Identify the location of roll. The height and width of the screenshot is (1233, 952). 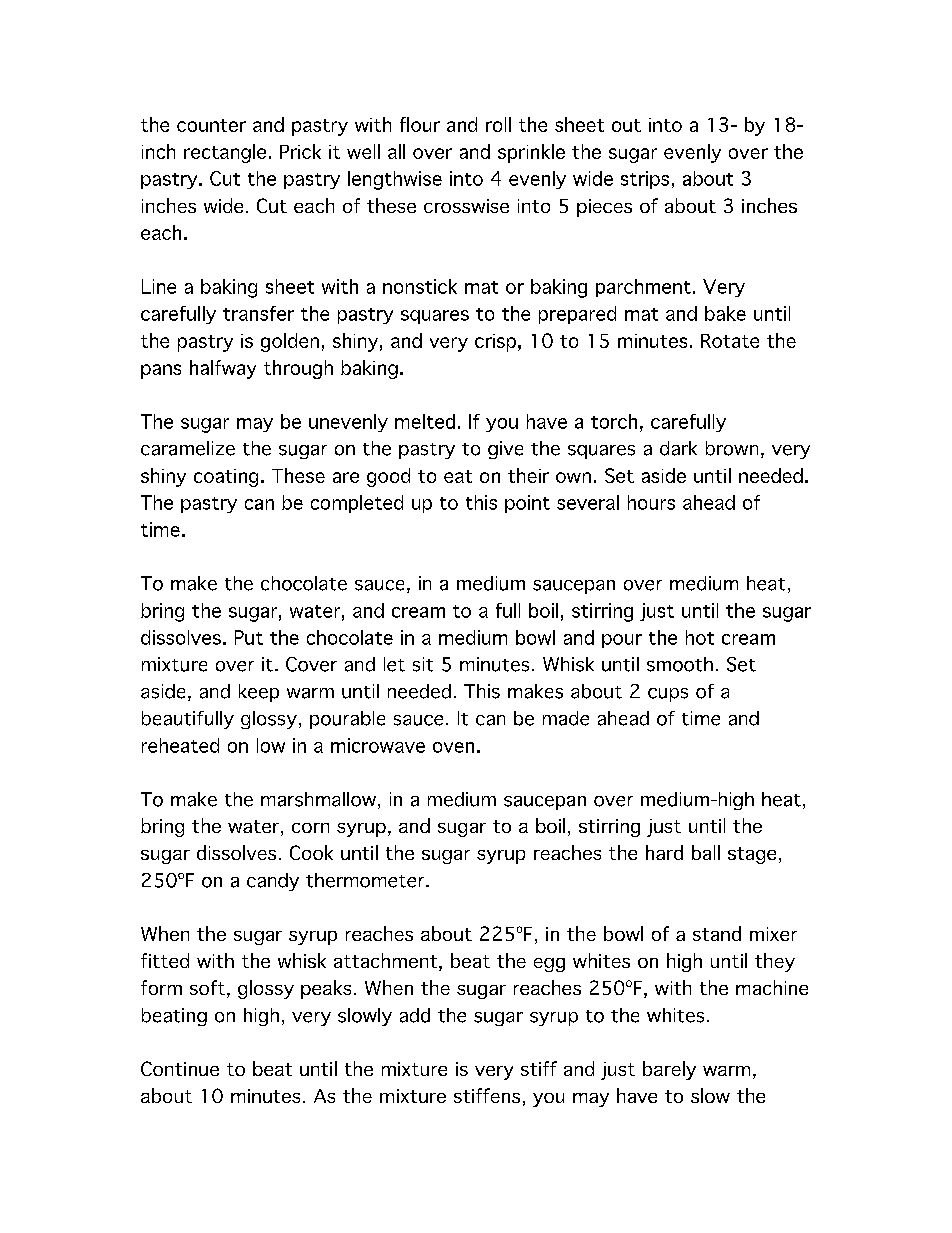
(498, 124).
